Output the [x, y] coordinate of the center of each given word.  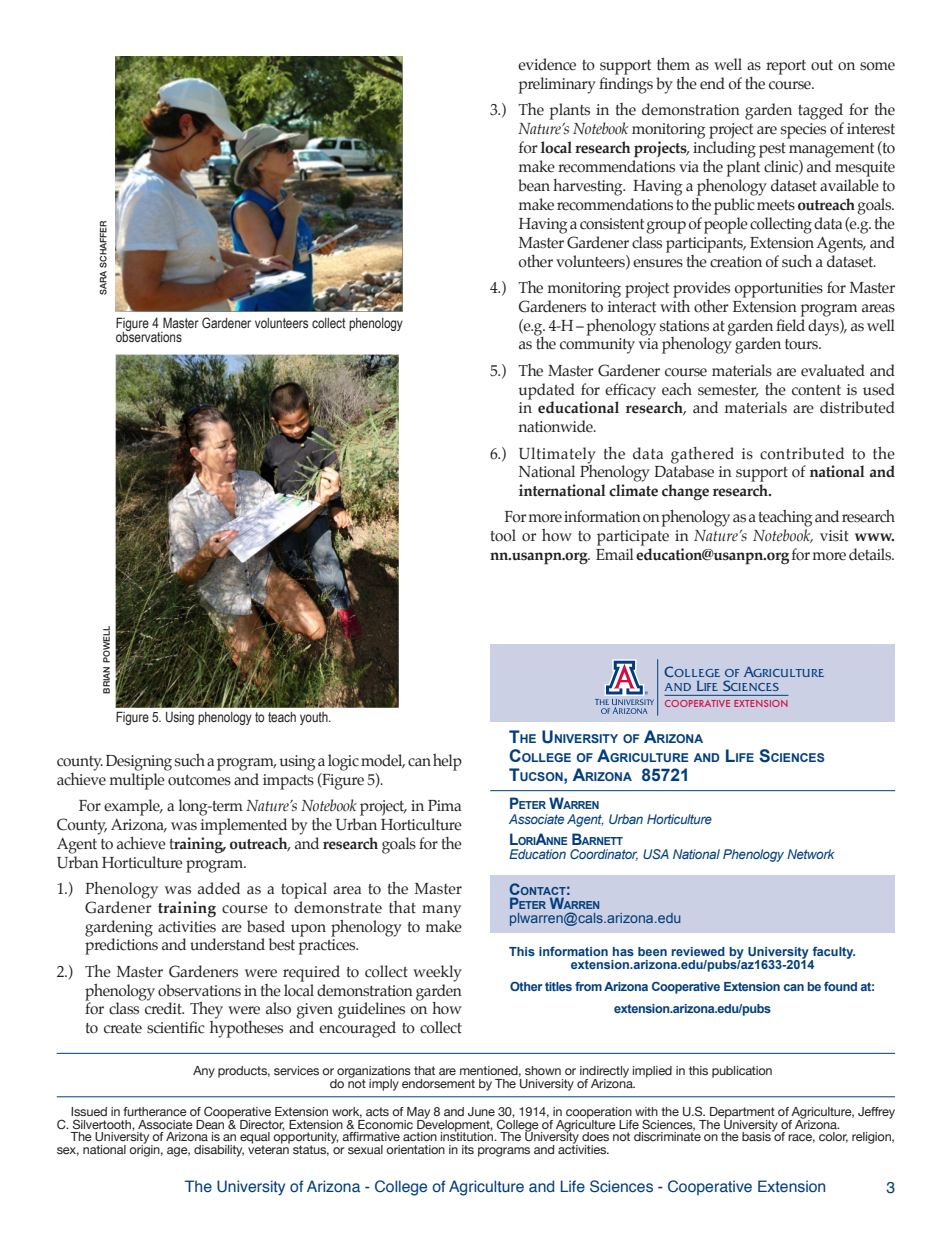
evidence [547, 64]
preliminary [557, 85]
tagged [820, 111]
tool [503, 535]
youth [315, 718]
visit [834, 536]
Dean [210, 1124]
